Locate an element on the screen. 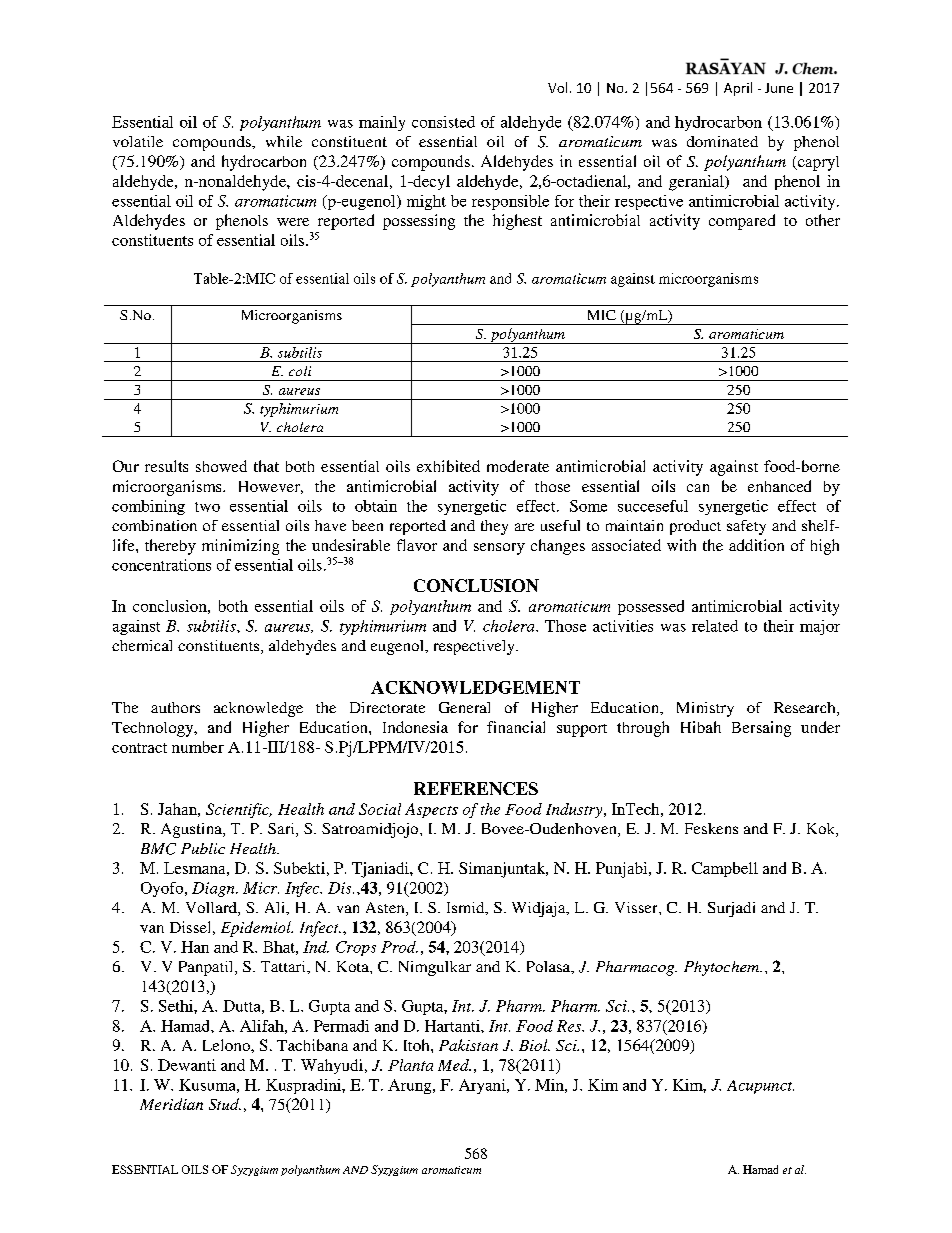 The width and height of the screenshot is (952, 1233). showed is located at coordinates (221, 466).
